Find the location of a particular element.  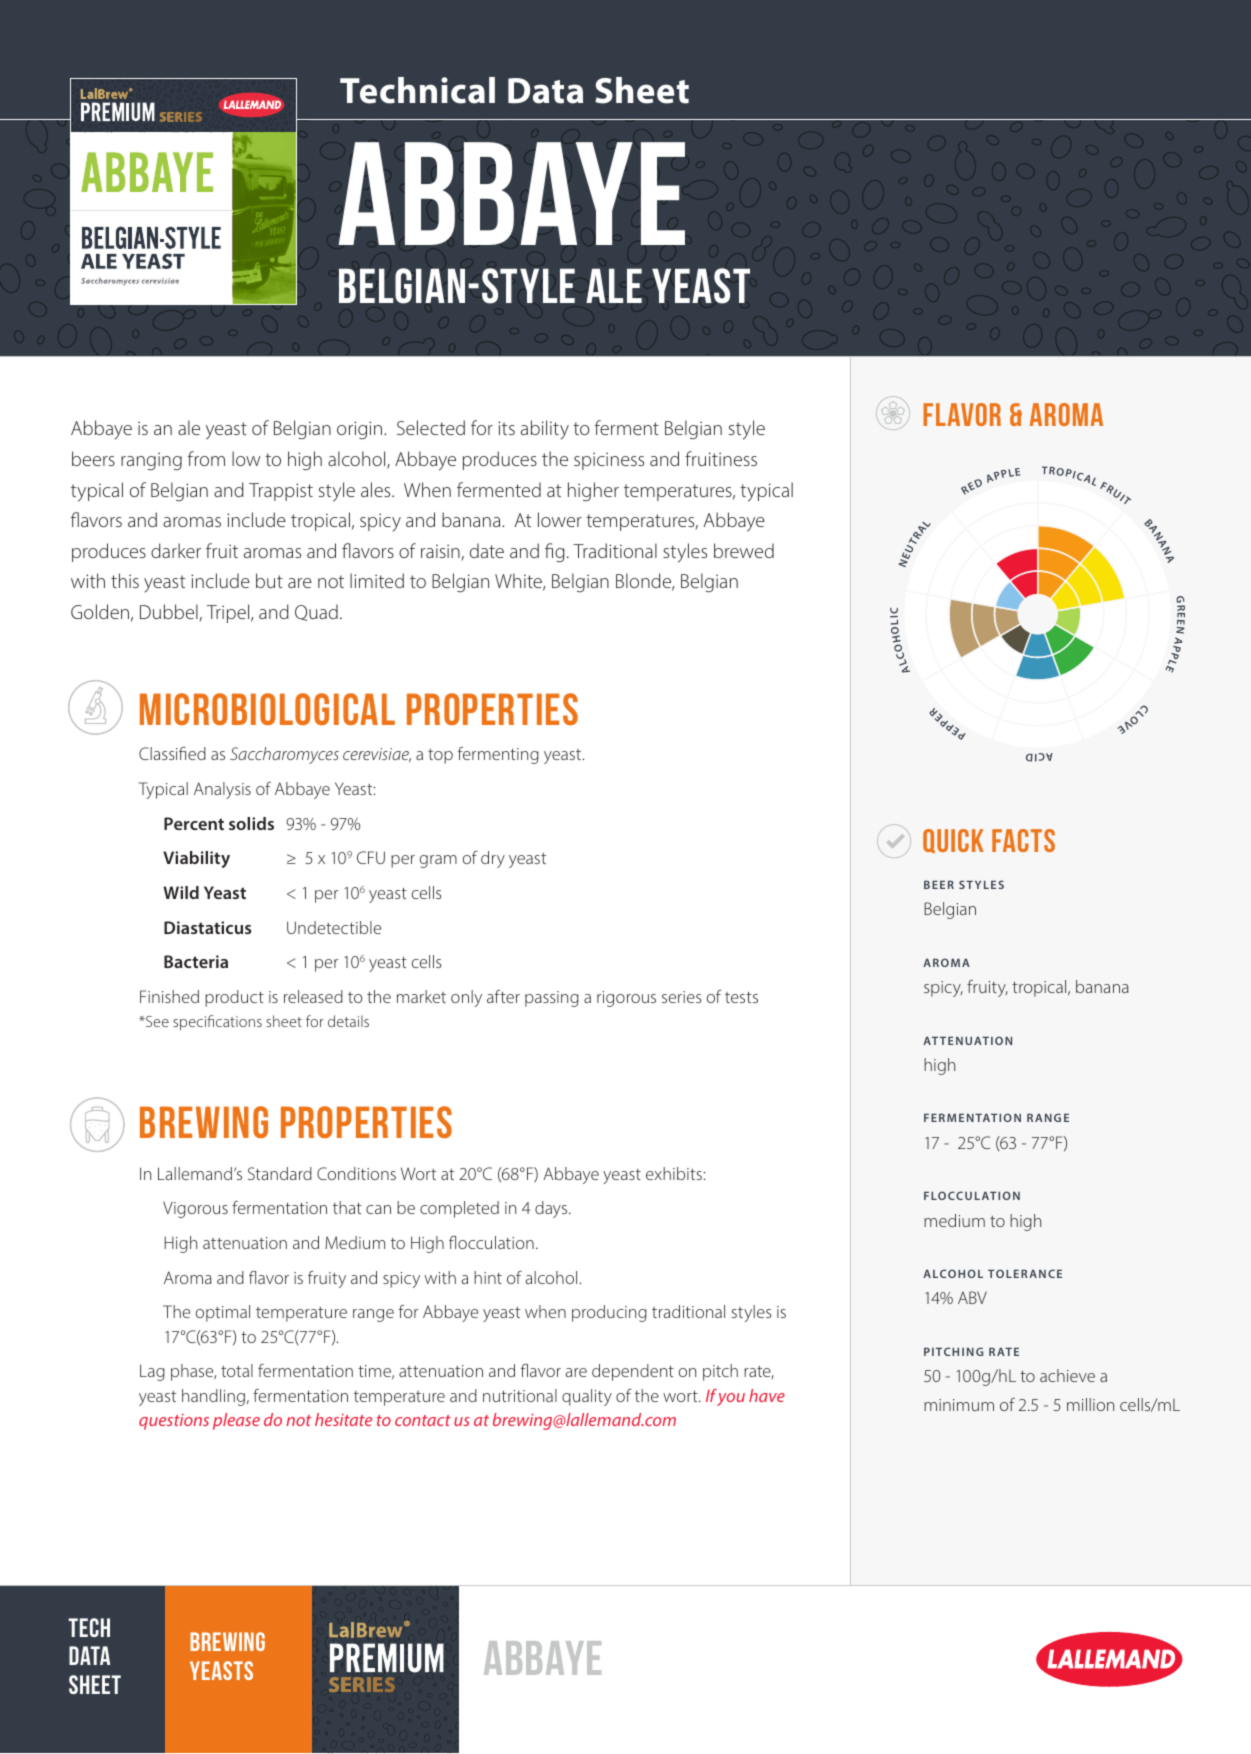

ABV is located at coordinates (972, 1297).
